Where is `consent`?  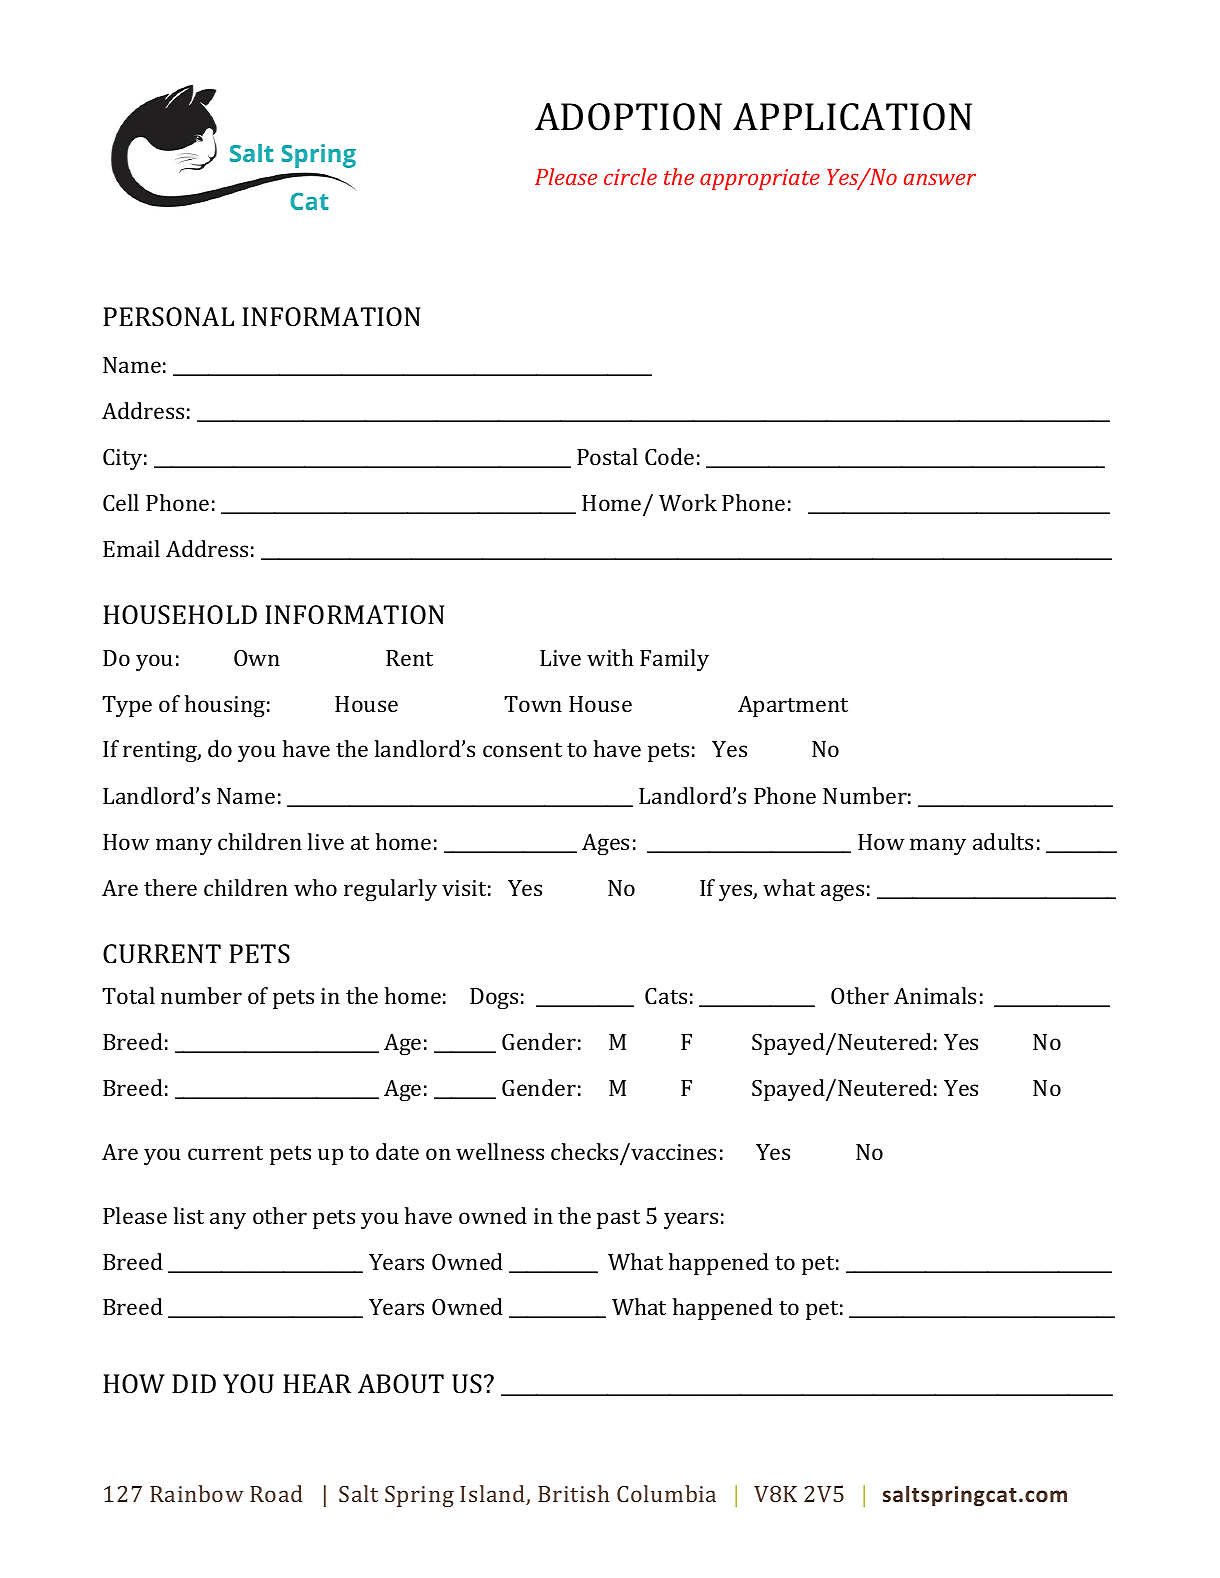
consent is located at coordinates (522, 750).
